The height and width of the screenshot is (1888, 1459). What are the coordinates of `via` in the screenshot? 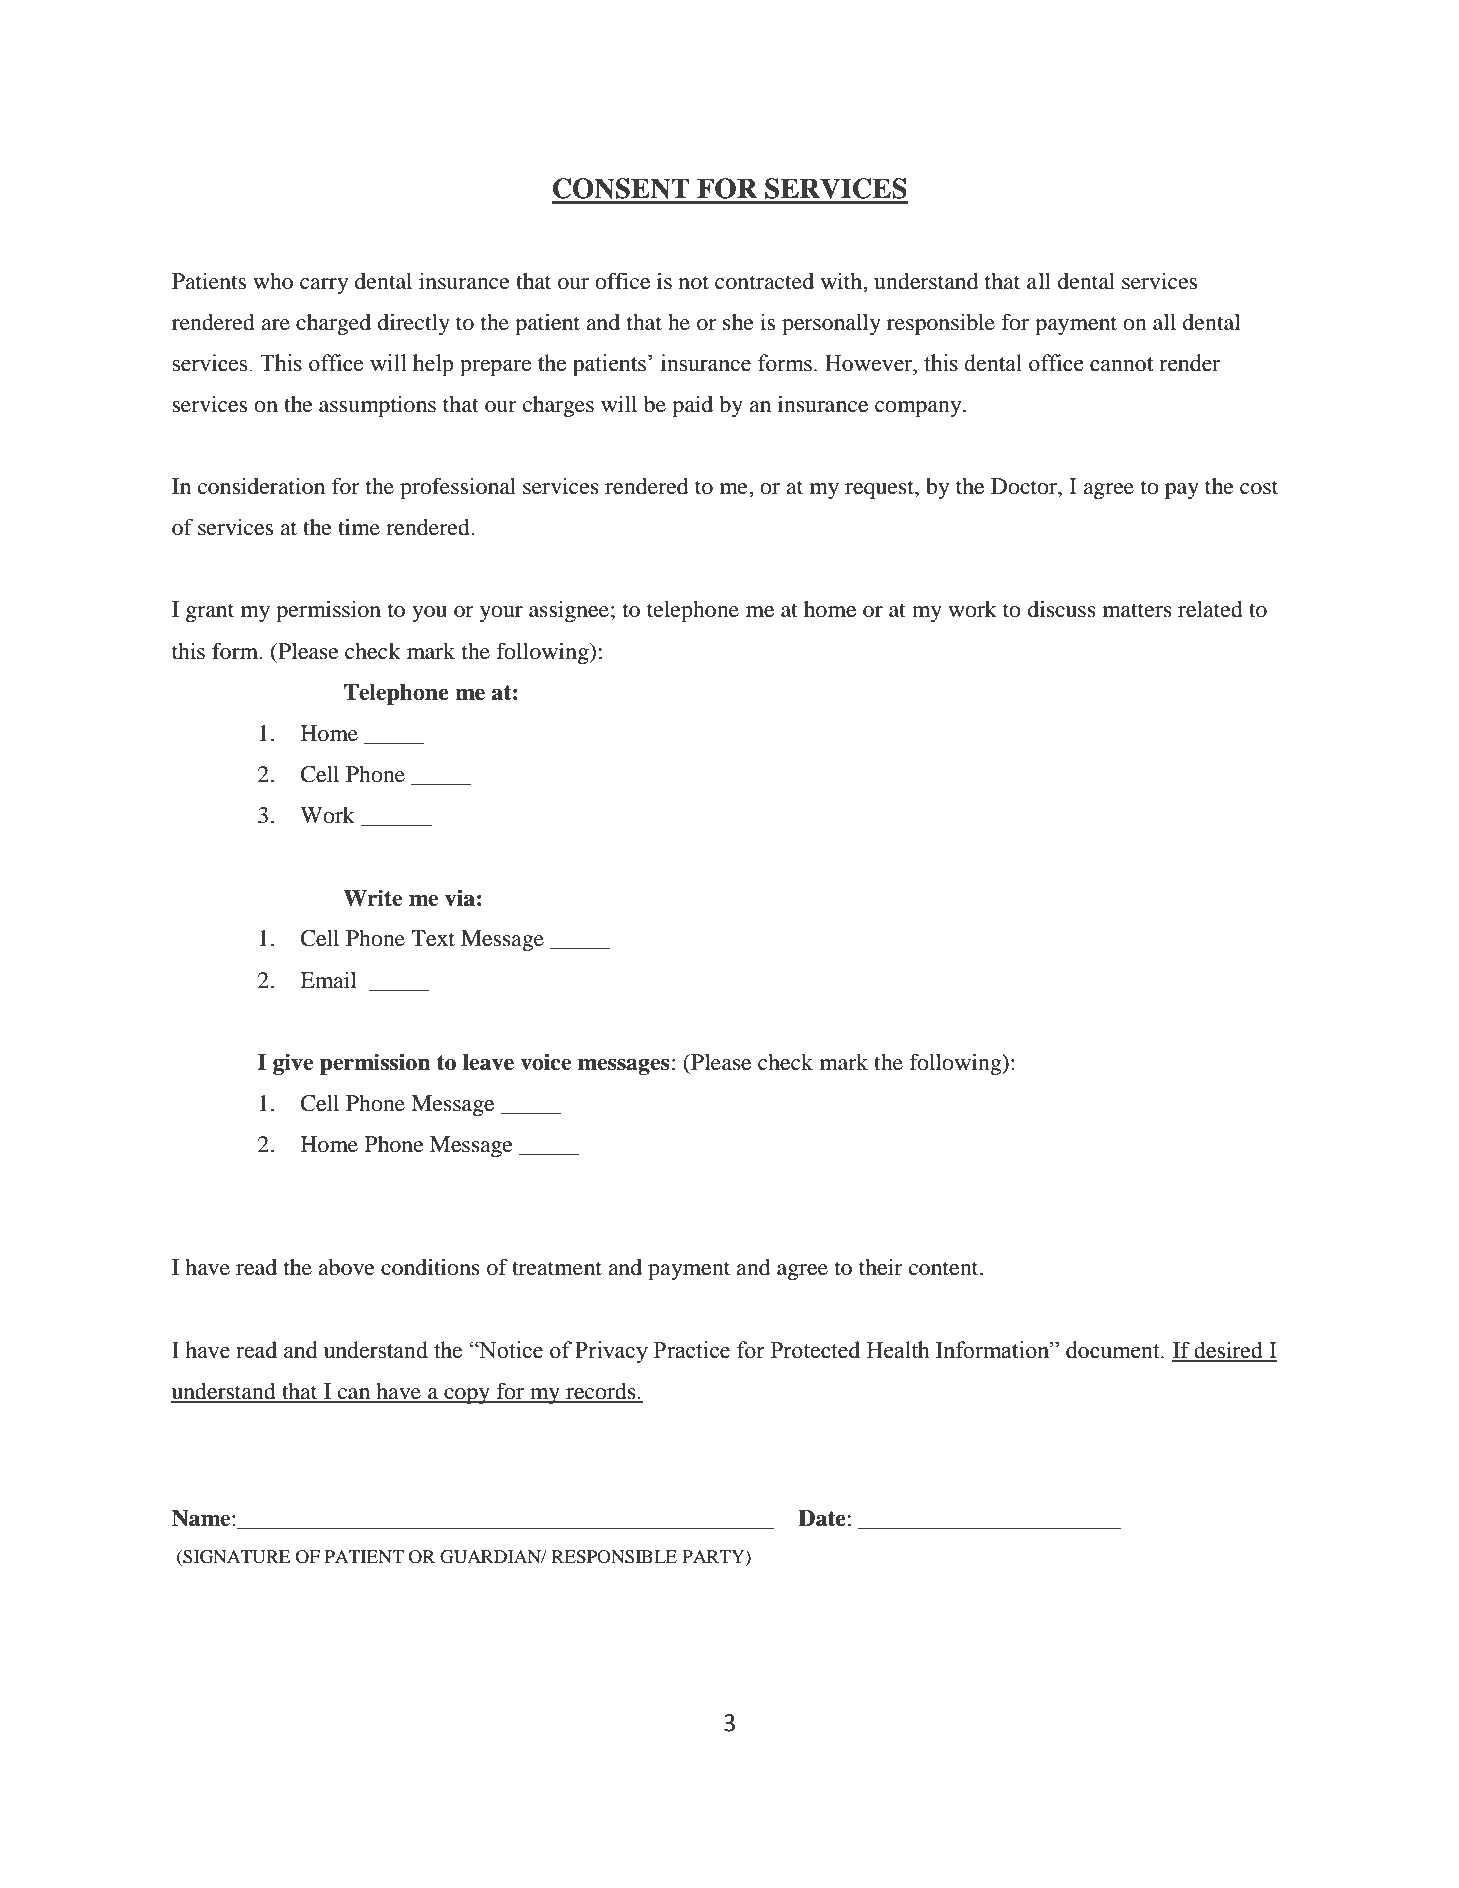 It's located at (460, 898).
